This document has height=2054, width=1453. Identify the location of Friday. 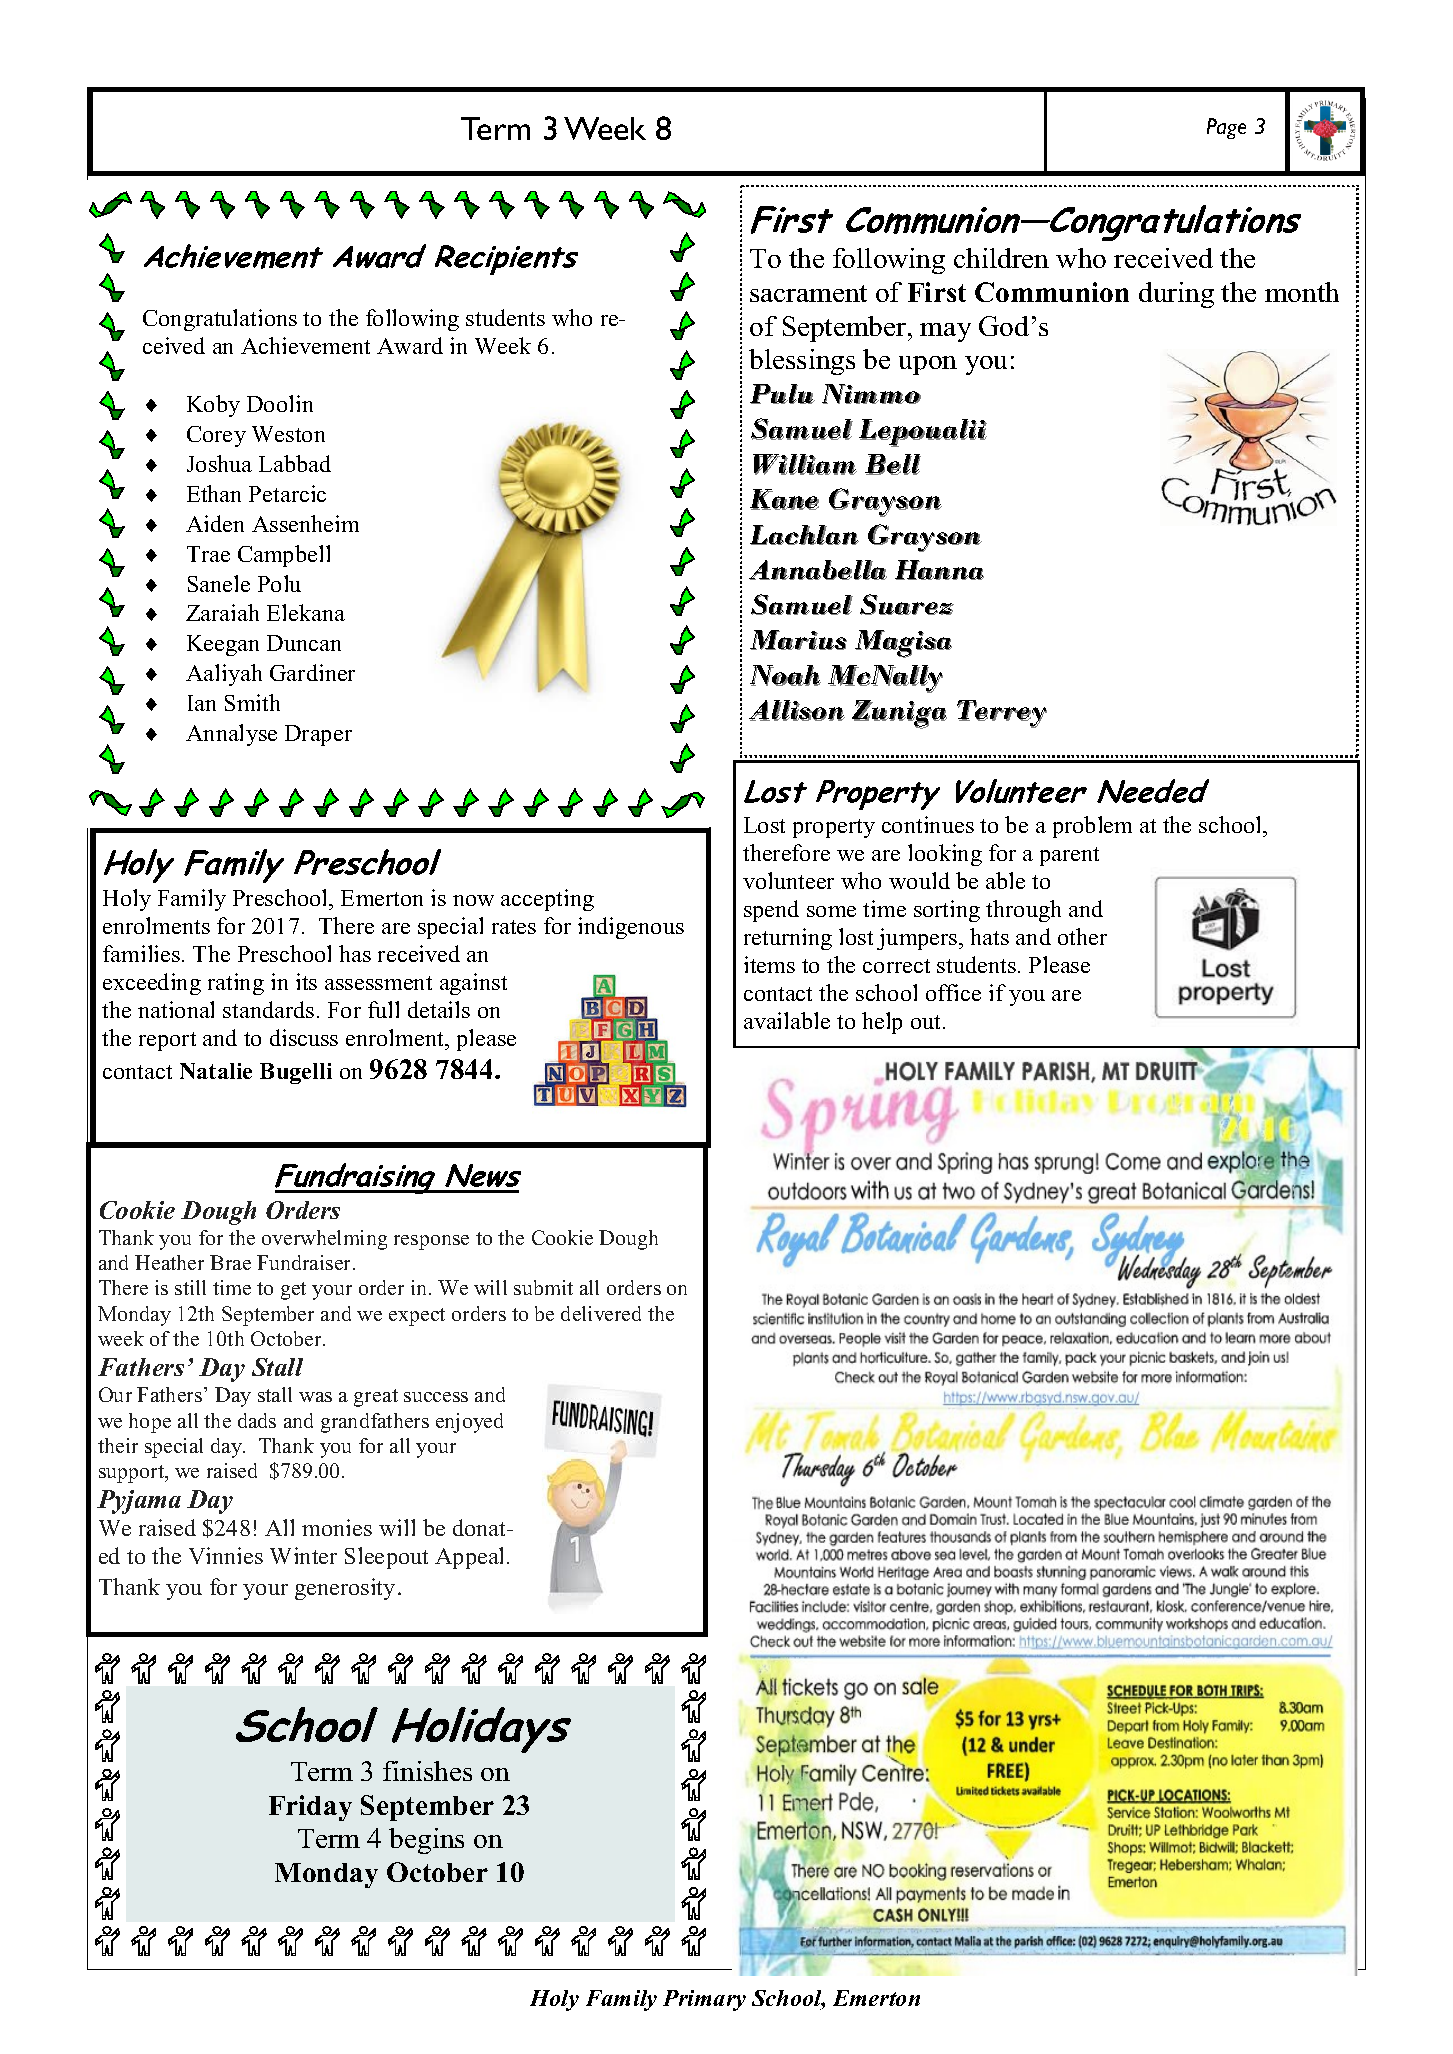
(310, 1808).
